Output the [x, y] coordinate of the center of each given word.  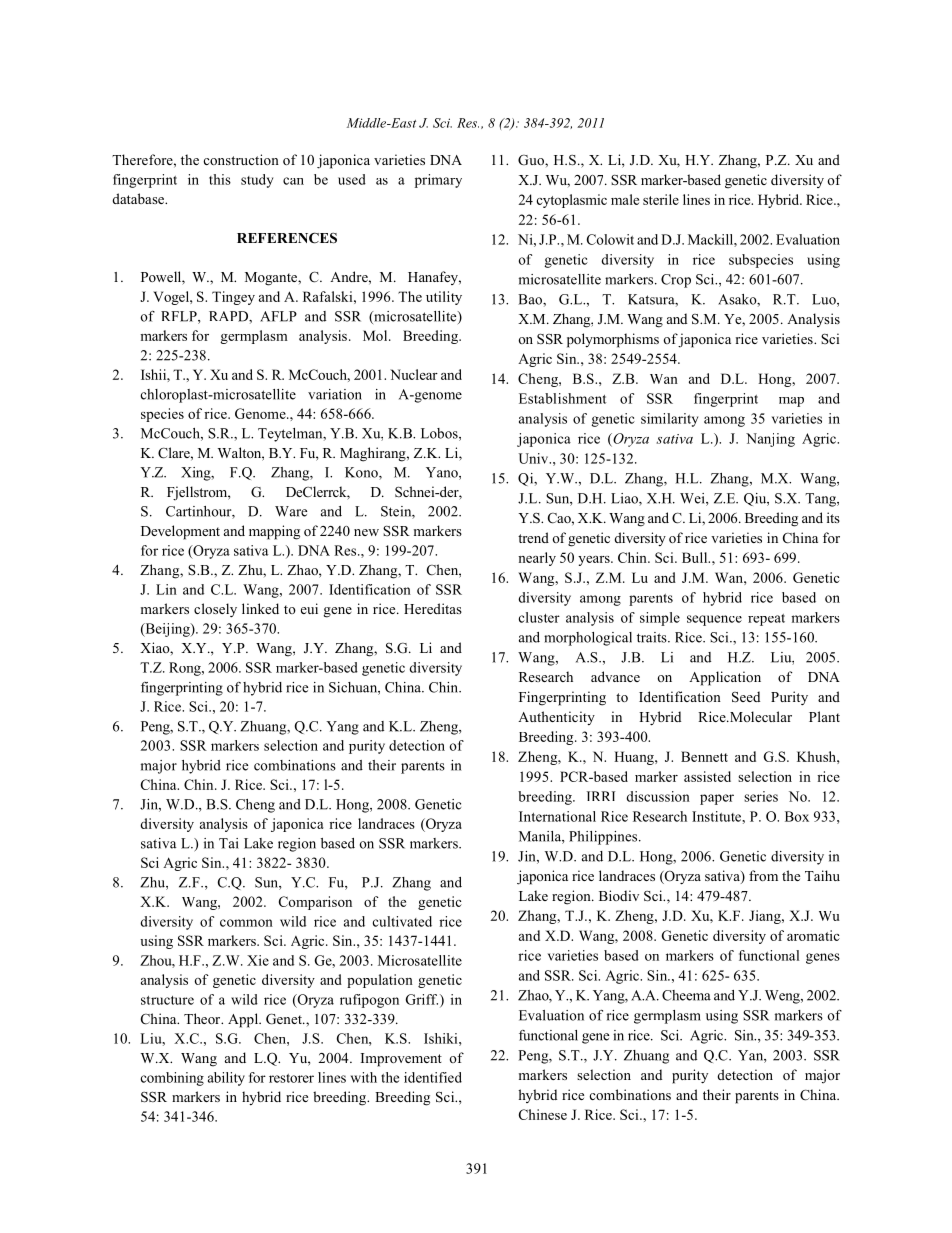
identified [433, 1077]
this [220, 179]
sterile [661, 199]
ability [226, 1079]
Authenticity [556, 718]
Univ [535, 458]
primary [438, 181]
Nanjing [770, 440]
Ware [291, 511]
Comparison [315, 903]
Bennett [704, 756]
